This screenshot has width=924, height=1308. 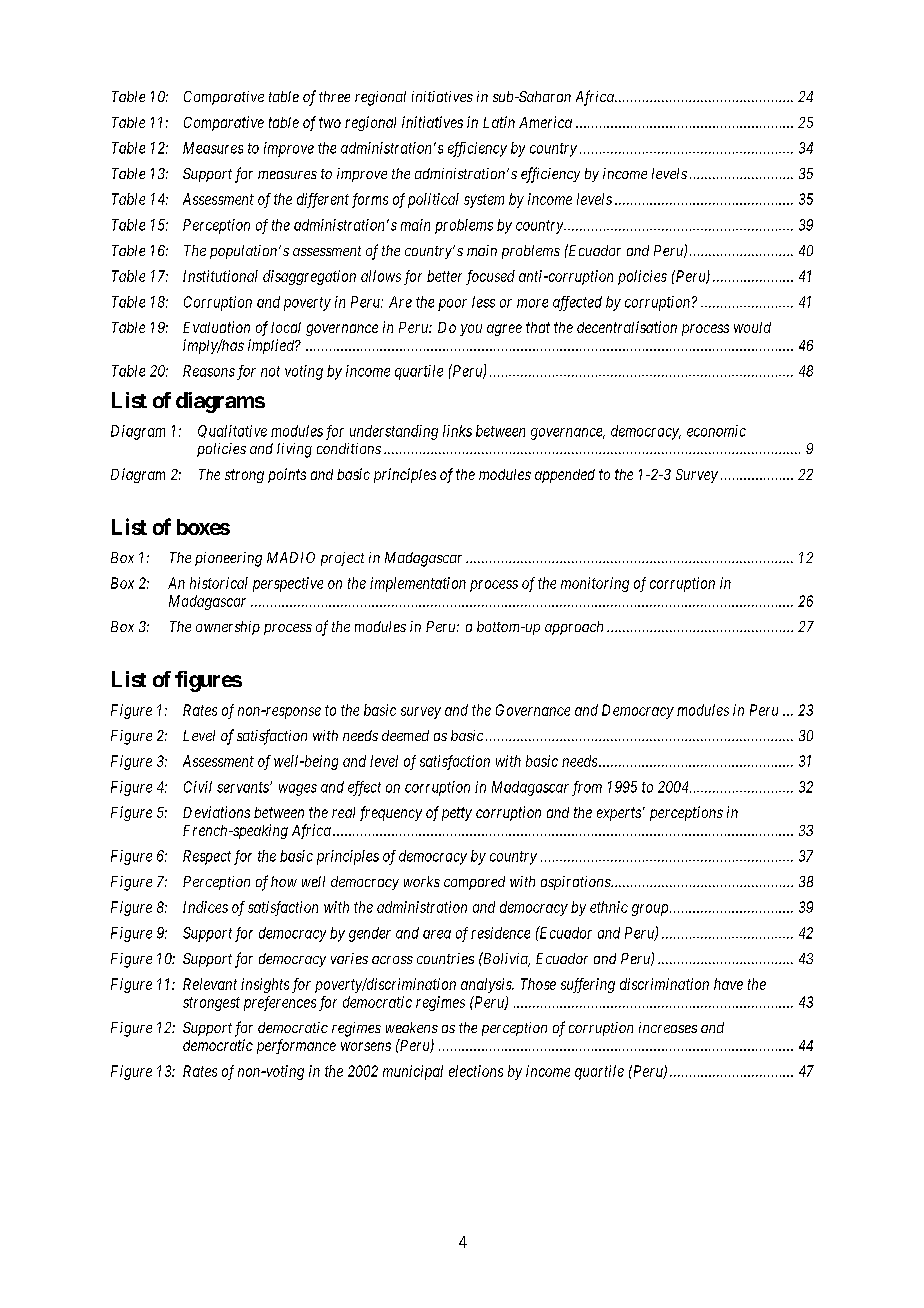 I want to click on petty, so click(x=457, y=814).
